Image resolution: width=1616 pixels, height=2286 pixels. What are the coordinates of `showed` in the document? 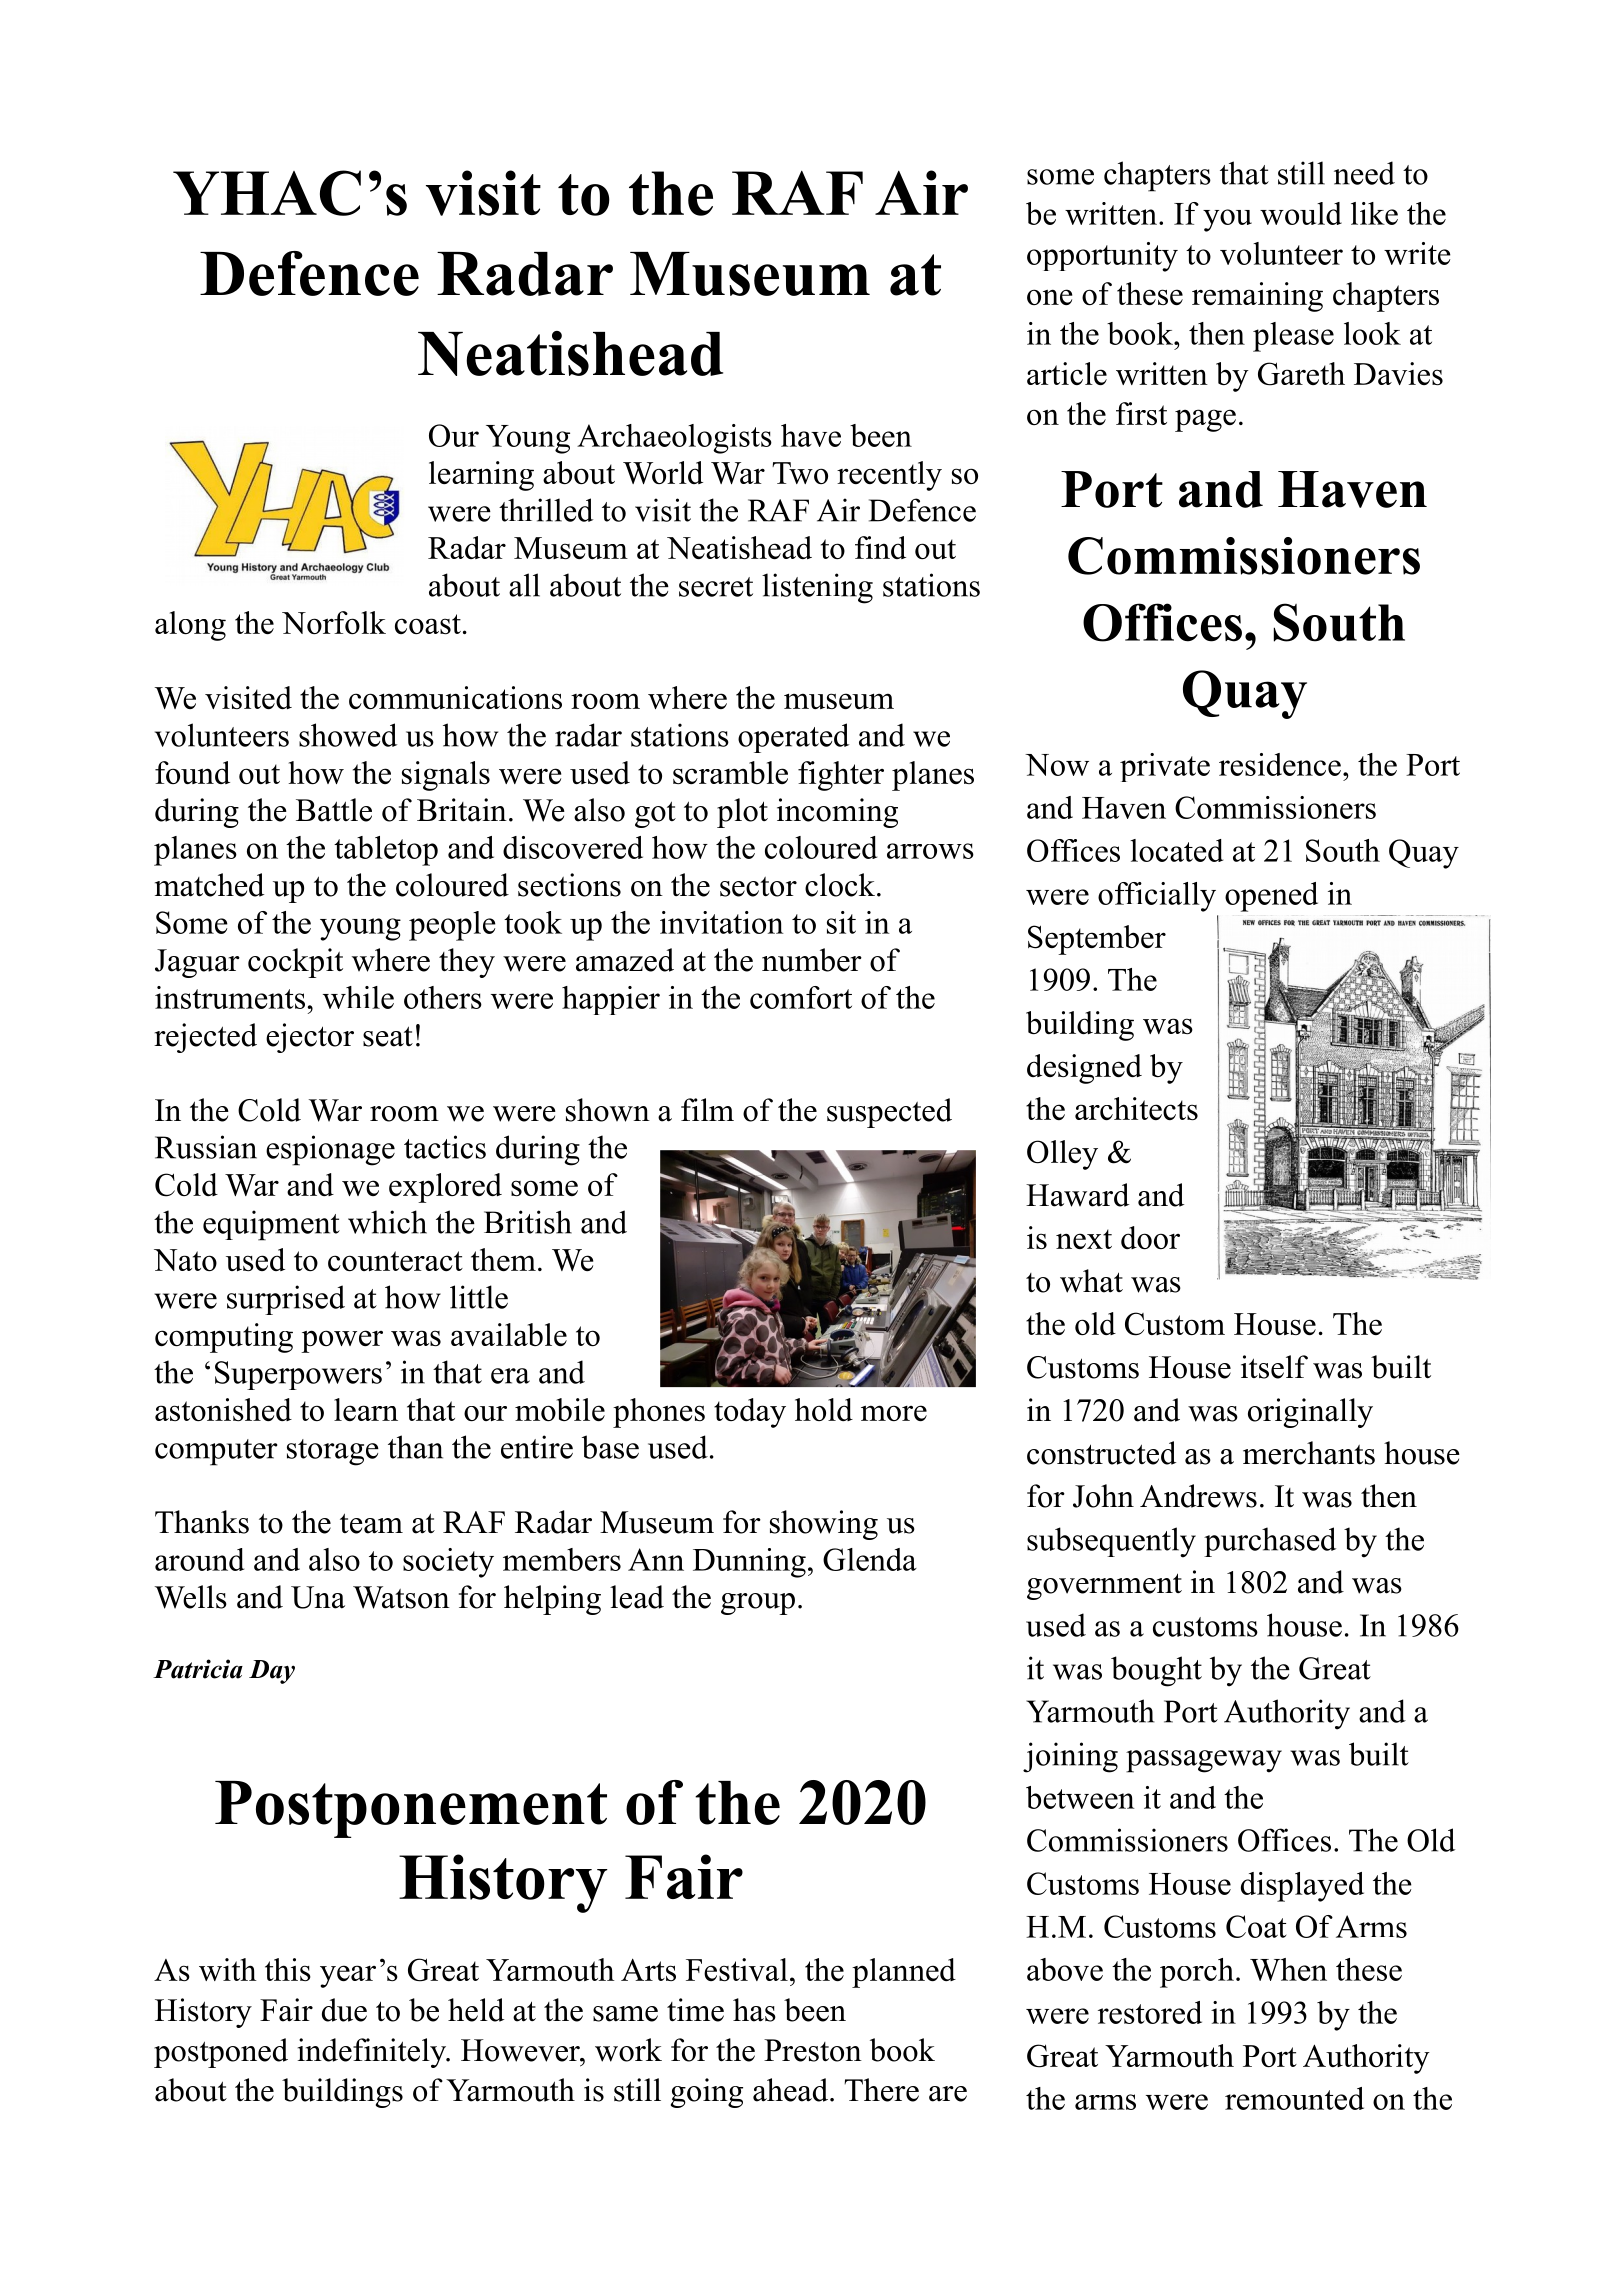 It's located at (348, 735).
